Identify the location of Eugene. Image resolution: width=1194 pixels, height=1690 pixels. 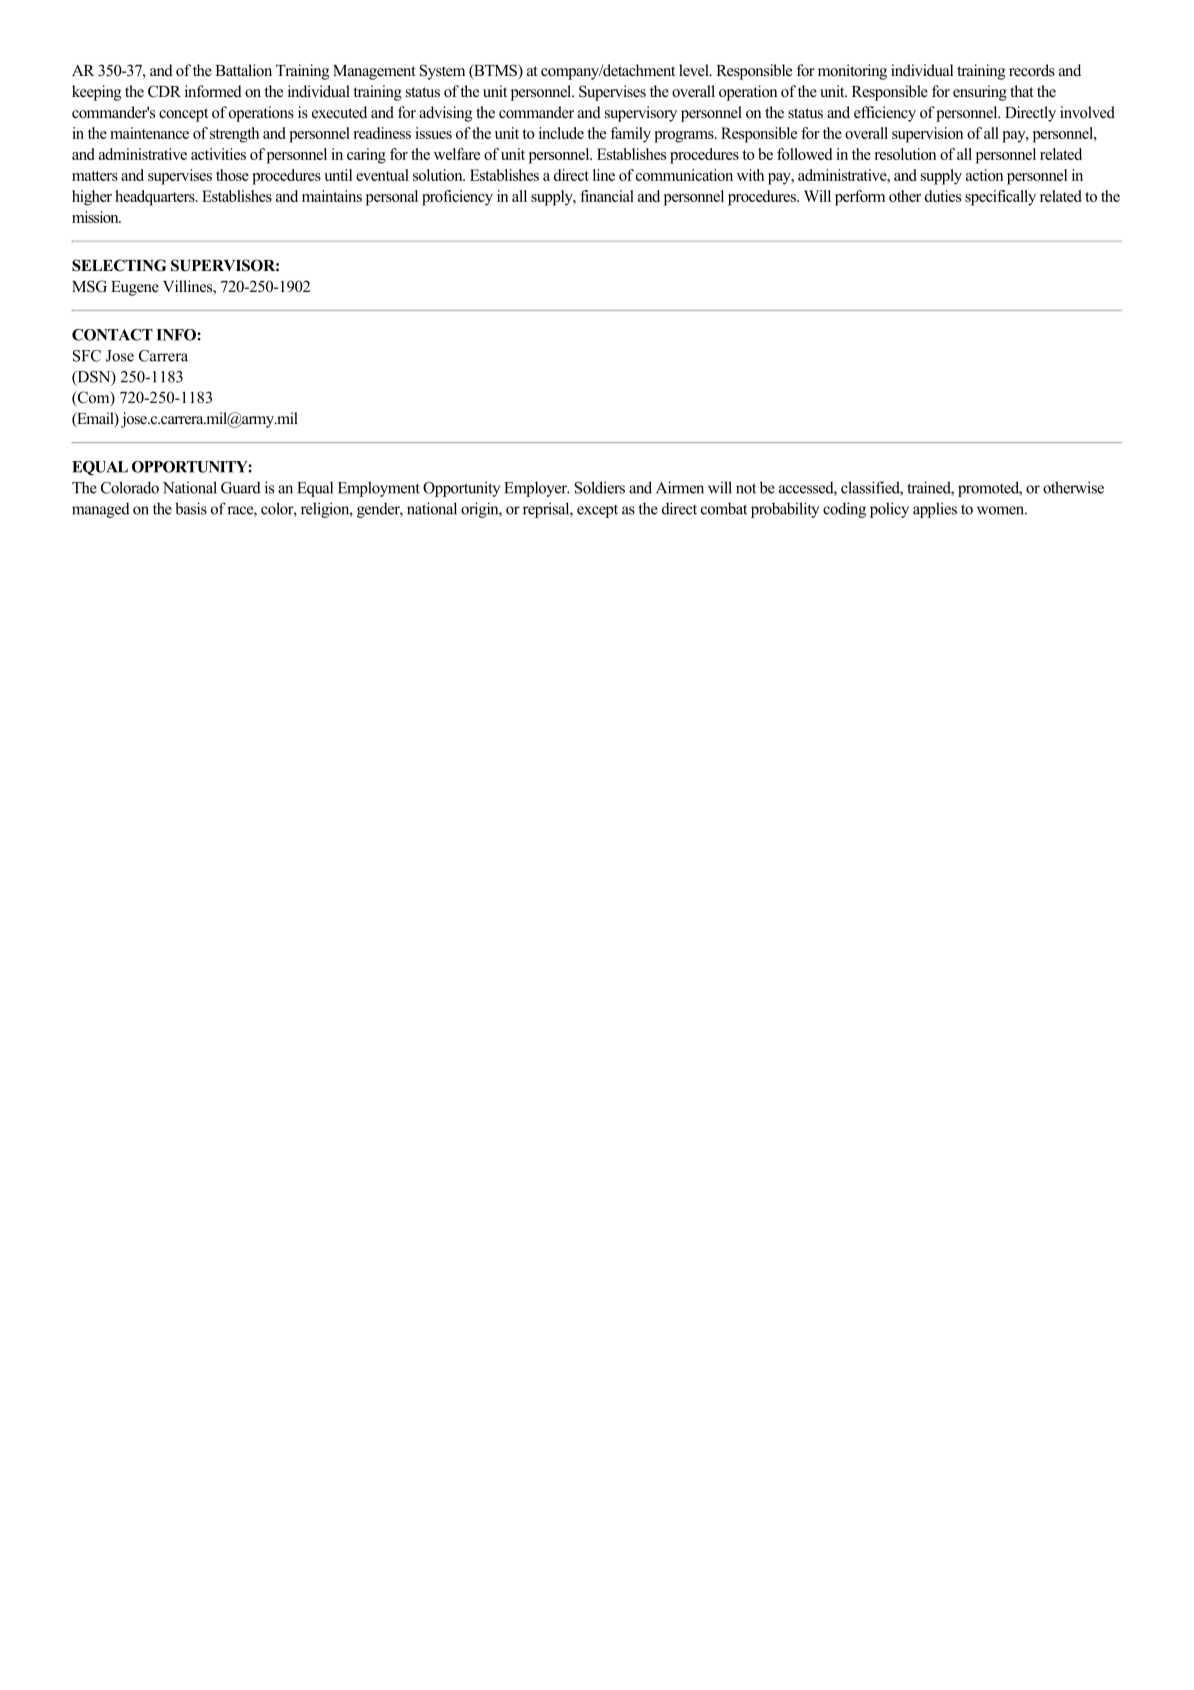
(135, 288).
